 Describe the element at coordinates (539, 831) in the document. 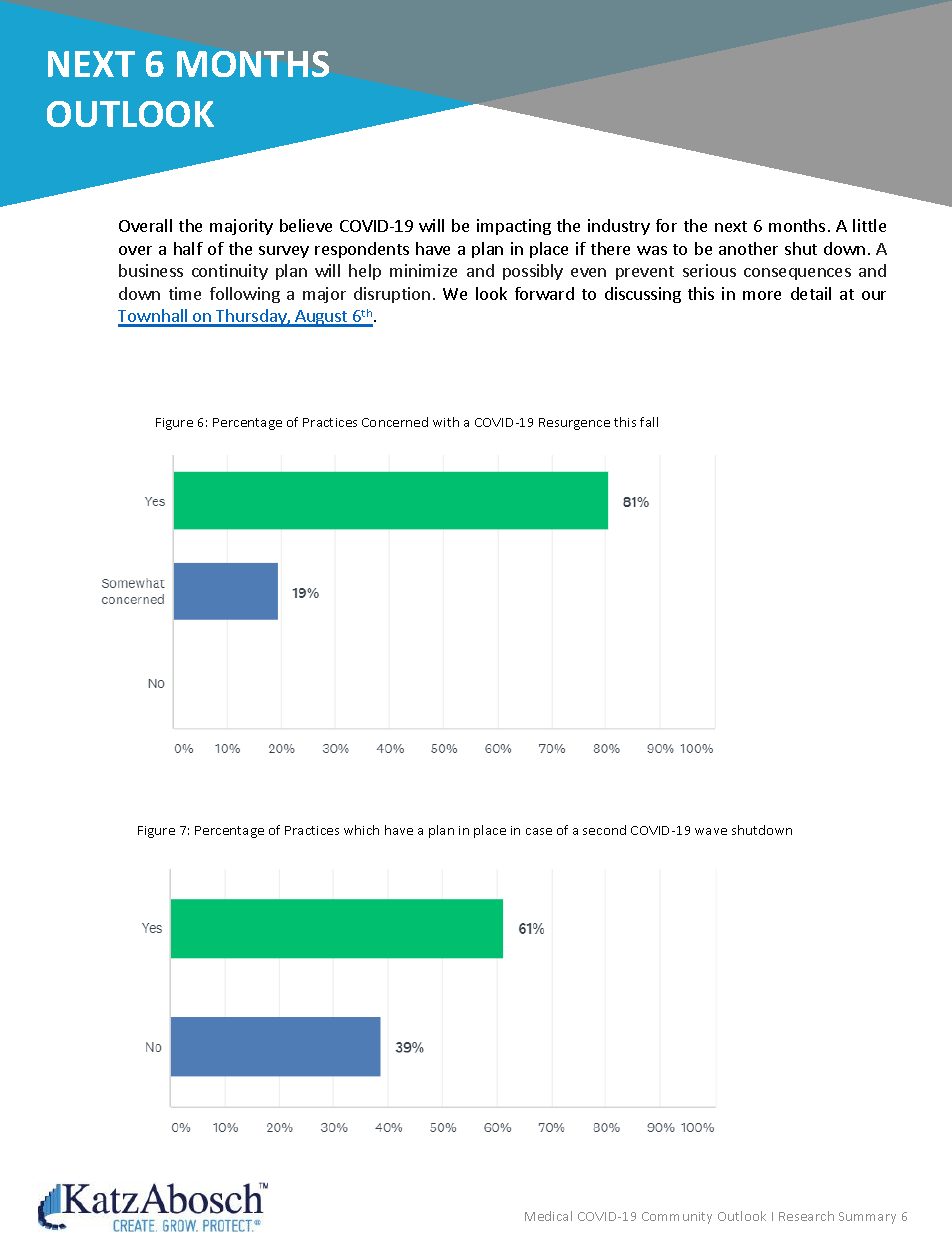

I see `case` at that location.
